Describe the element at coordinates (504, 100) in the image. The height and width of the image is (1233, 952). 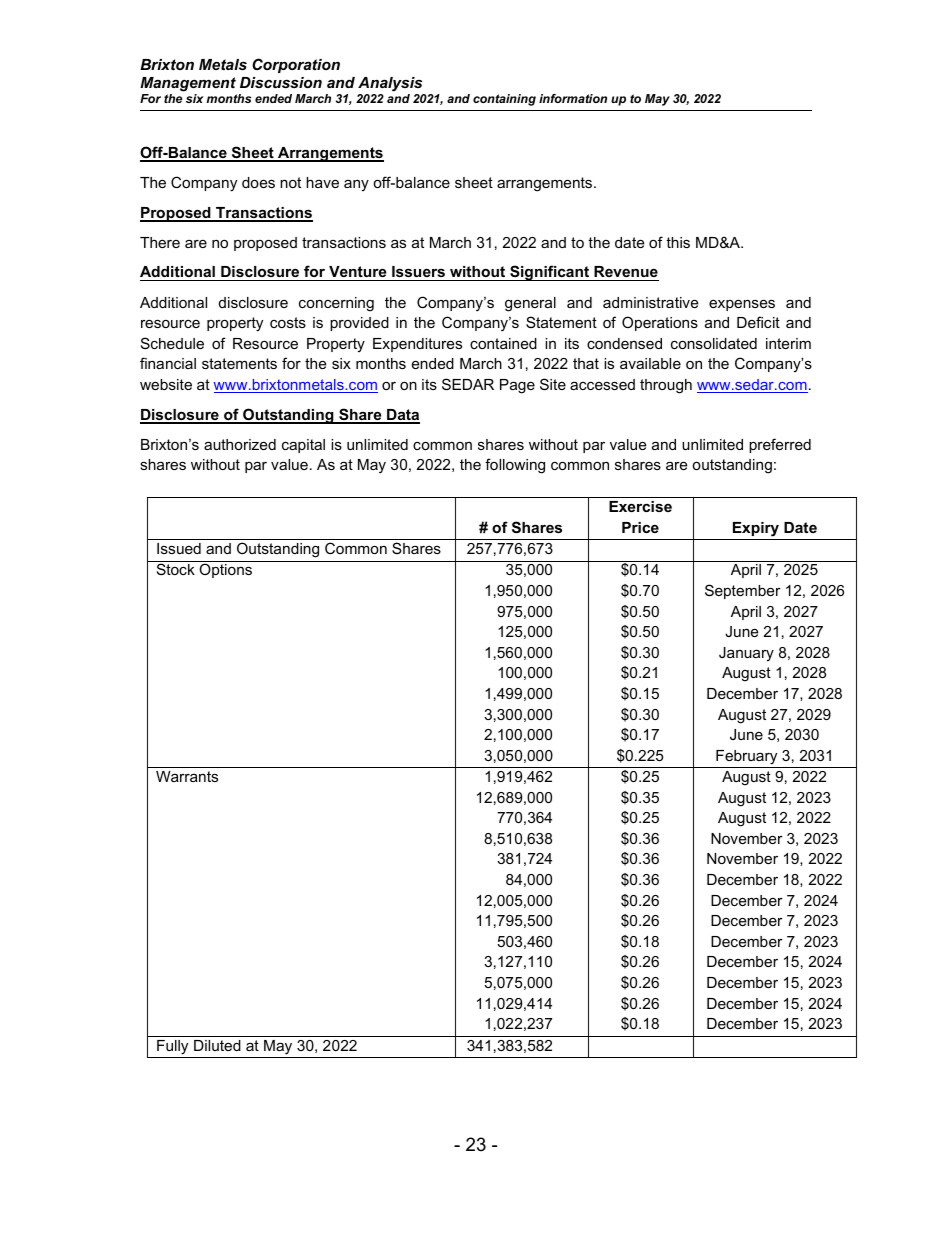
I see `containing` at that location.
